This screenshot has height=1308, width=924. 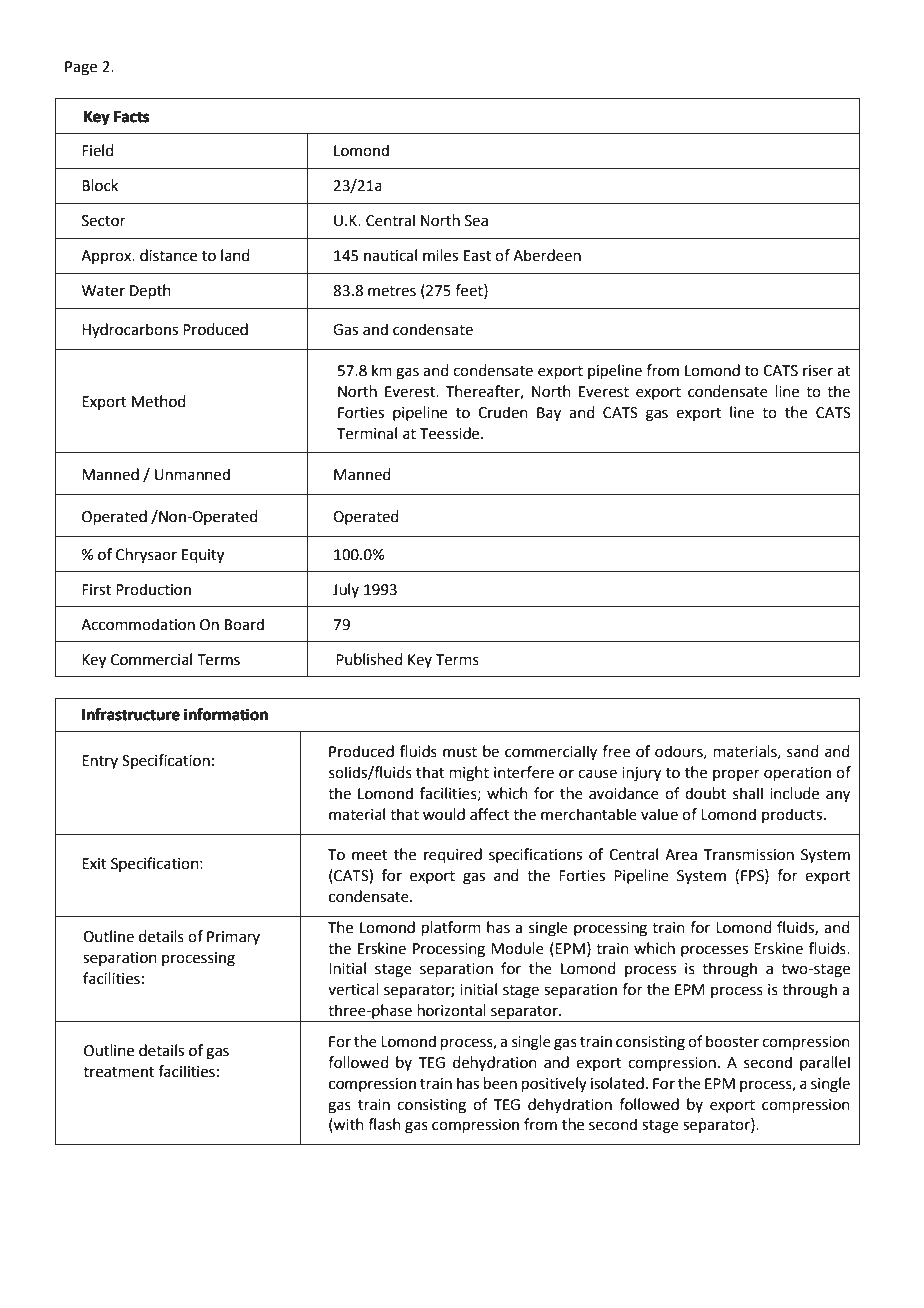 I want to click on Facts, so click(x=131, y=117).
